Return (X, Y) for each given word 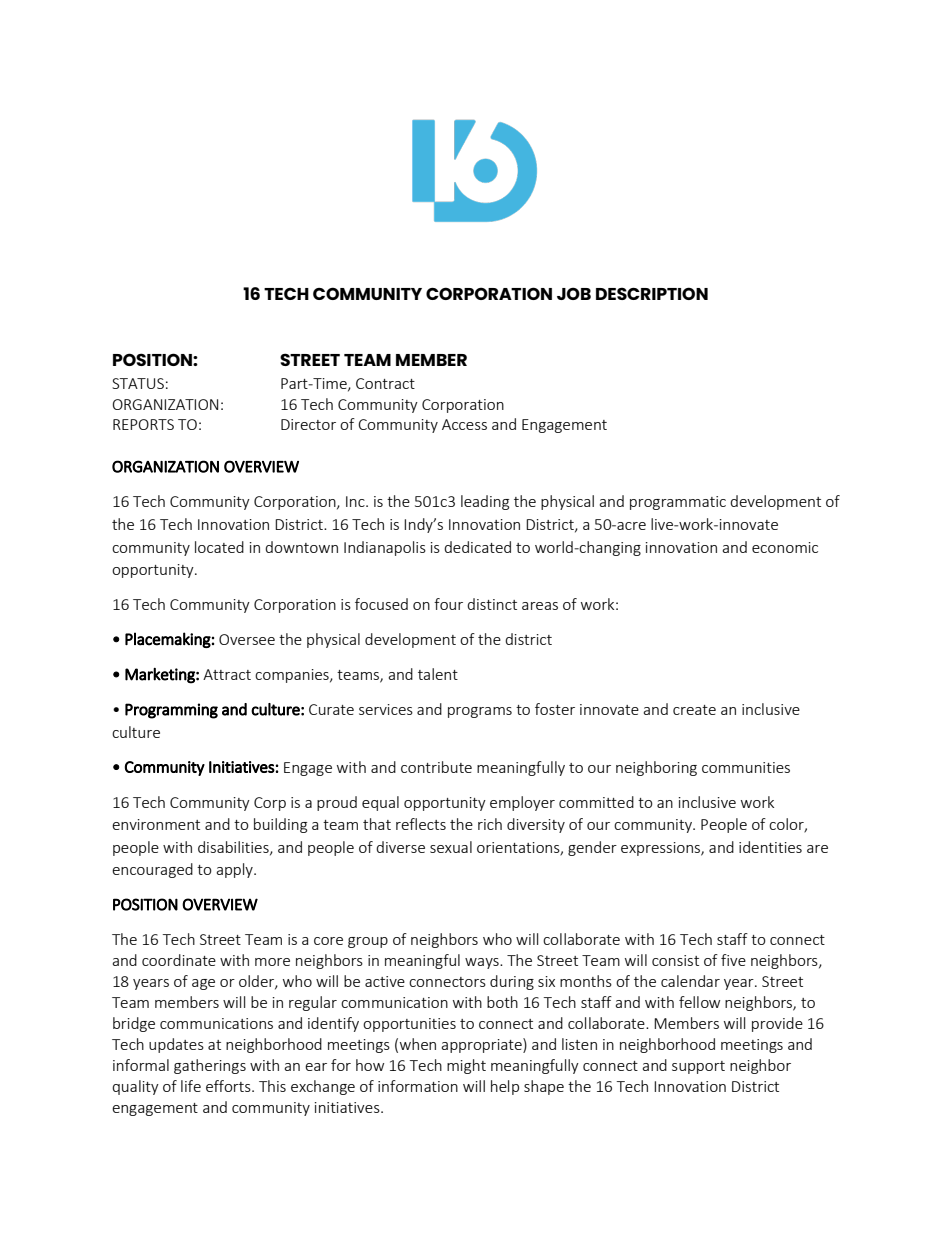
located (219, 547)
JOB (574, 293)
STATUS (138, 383)
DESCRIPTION (652, 293)
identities (770, 847)
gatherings (210, 1066)
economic (785, 547)
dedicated (477, 547)
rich (490, 824)
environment (156, 824)
